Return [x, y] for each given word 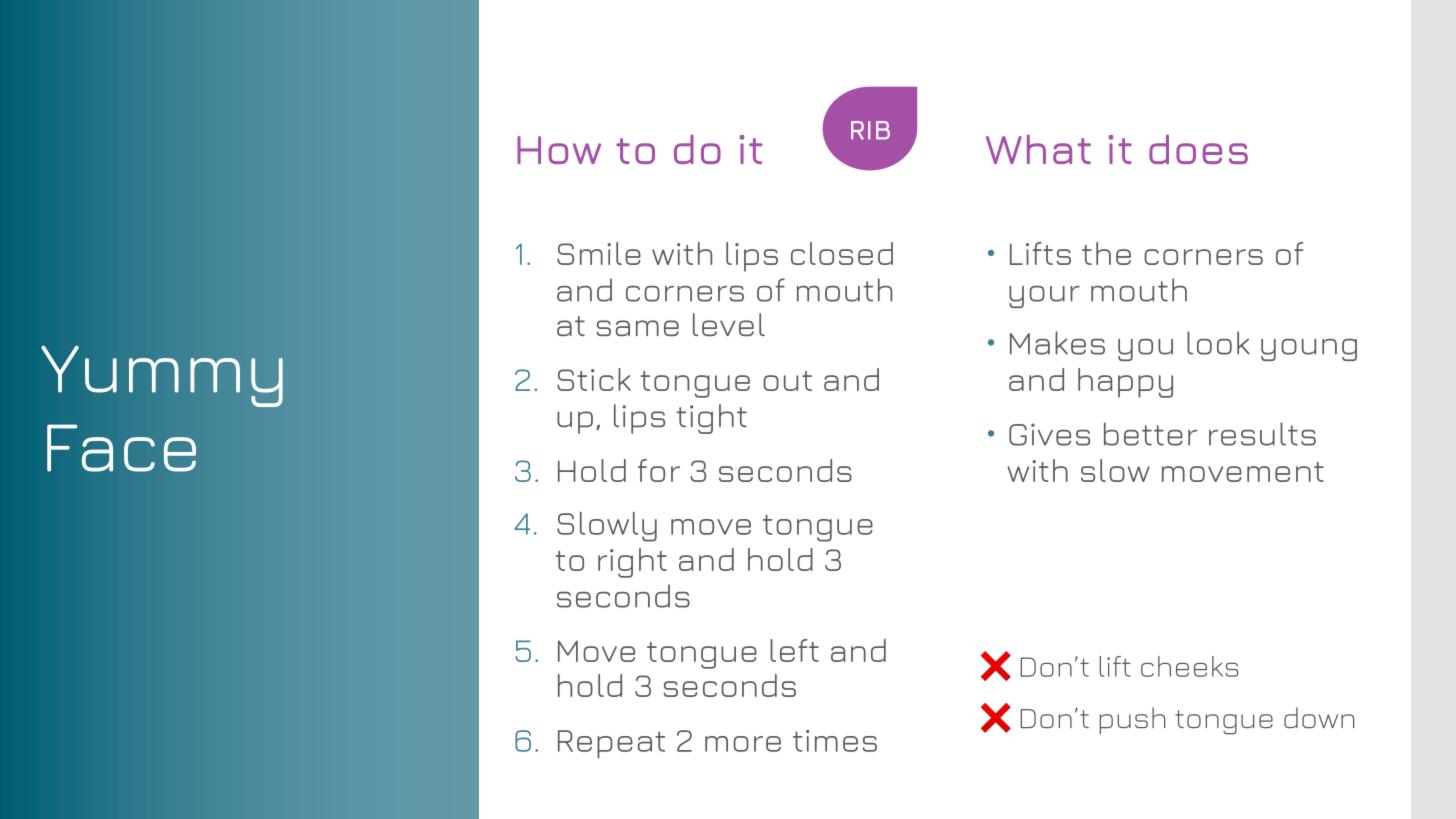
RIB [870, 130]
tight [711, 419]
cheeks [1190, 666]
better [1151, 434]
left [794, 650]
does [1198, 149]
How [559, 150]
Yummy [162, 376]
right [632, 563]
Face [121, 448]
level [729, 324]
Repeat [611, 744]
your [1044, 297]
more [743, 744]
